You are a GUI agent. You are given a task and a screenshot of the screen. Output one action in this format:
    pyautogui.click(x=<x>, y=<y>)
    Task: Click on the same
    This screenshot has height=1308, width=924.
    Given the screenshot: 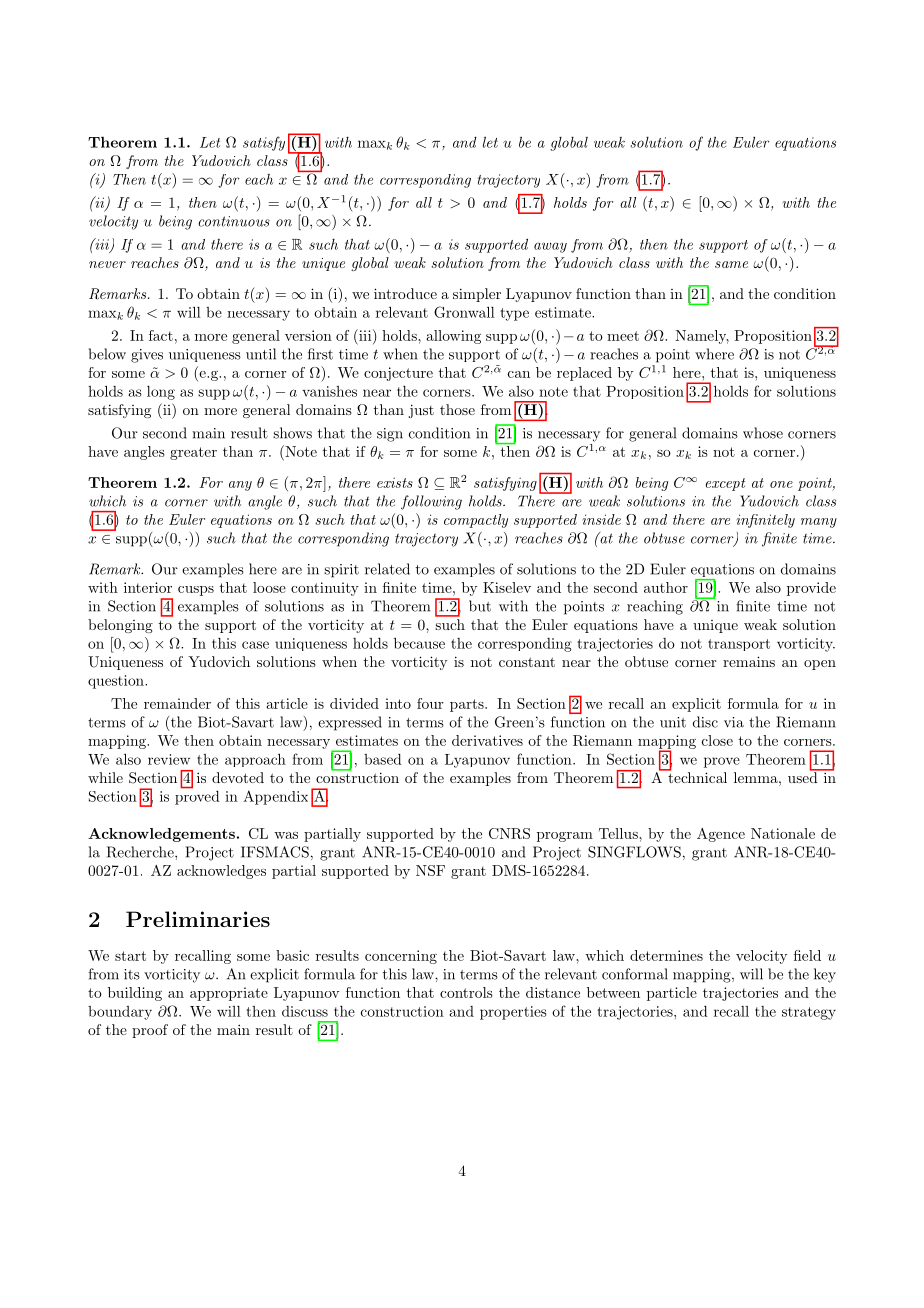 What is the action you would take?
    pyautogui.click(x=731, y=264)
